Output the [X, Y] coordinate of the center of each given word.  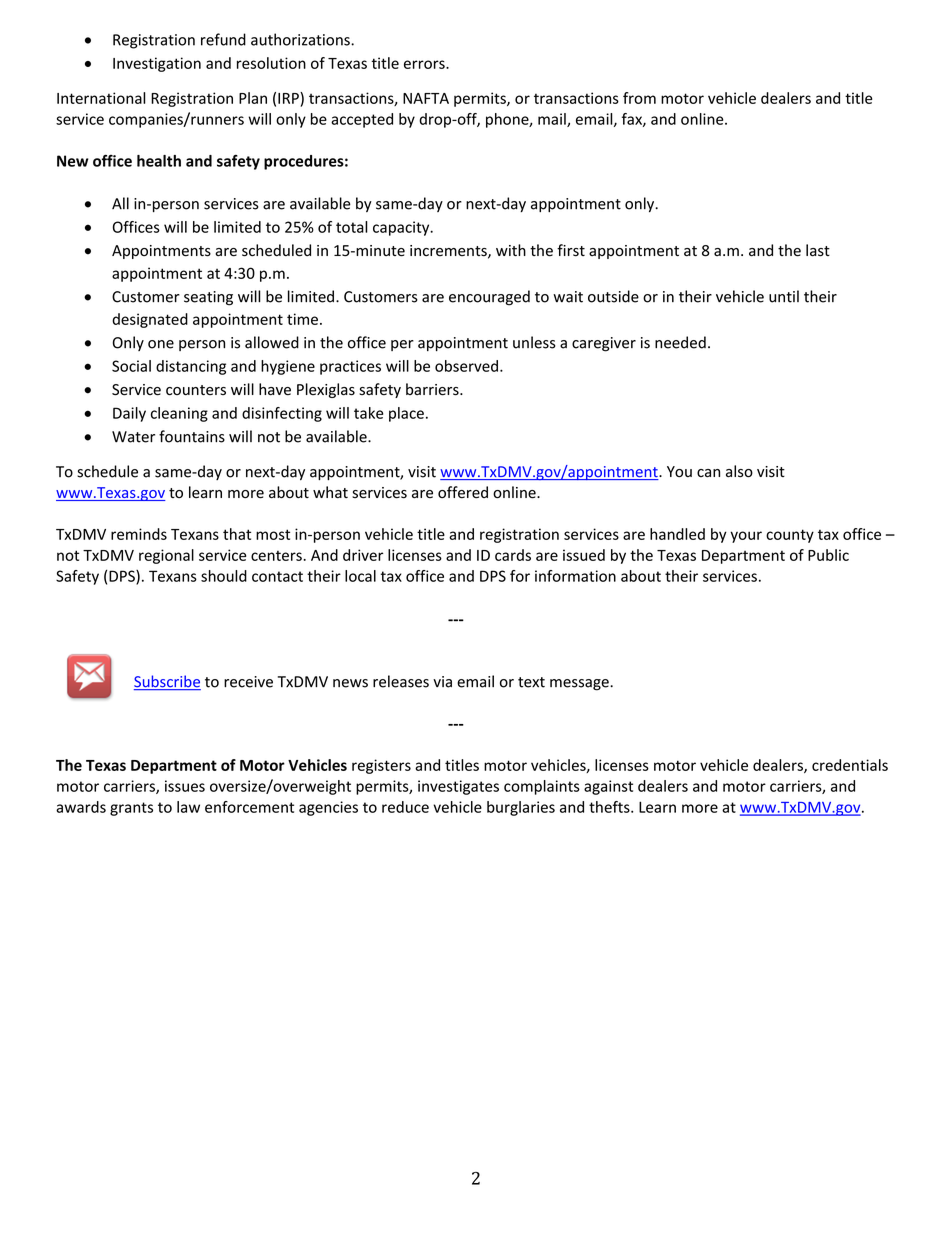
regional [166, 556]
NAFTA [426, 98]
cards [513, 555]
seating [208, 298]
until [784, 296]
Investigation [157, 64]
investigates [458, 787]
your [746, 537]
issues [185, 786]
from [639, 98]
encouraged [489, 298]
